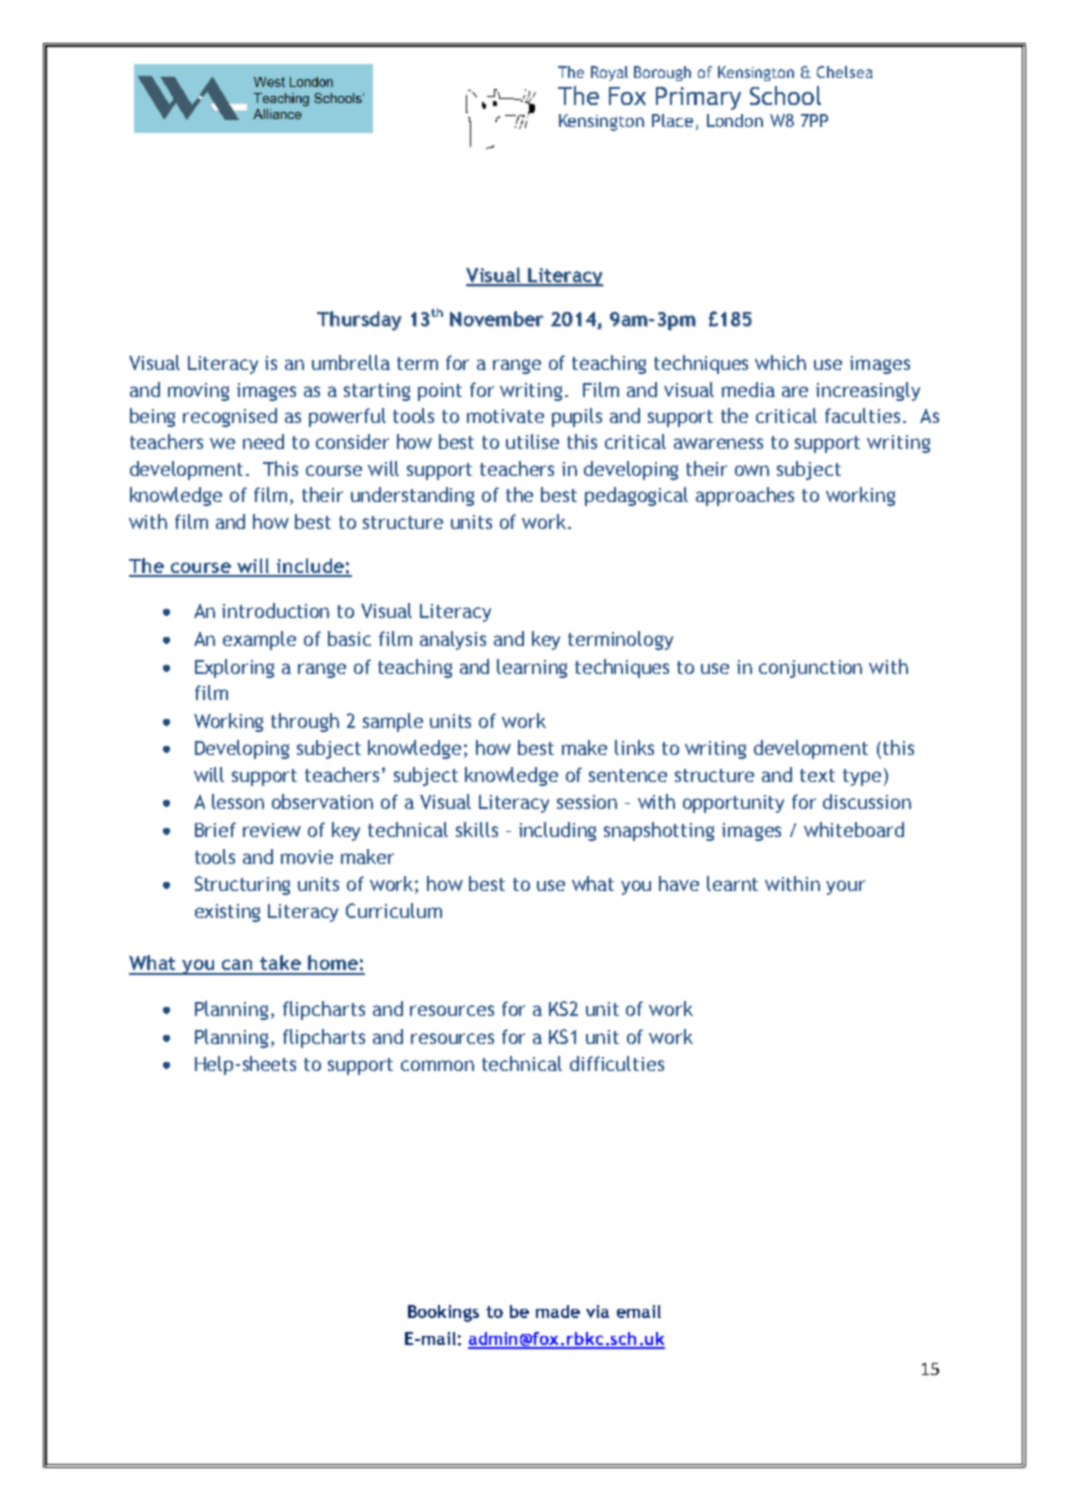  What do you see at coordinates (785, 95) in the screenshot?
I see `School` at bounding box center [785, 95].
